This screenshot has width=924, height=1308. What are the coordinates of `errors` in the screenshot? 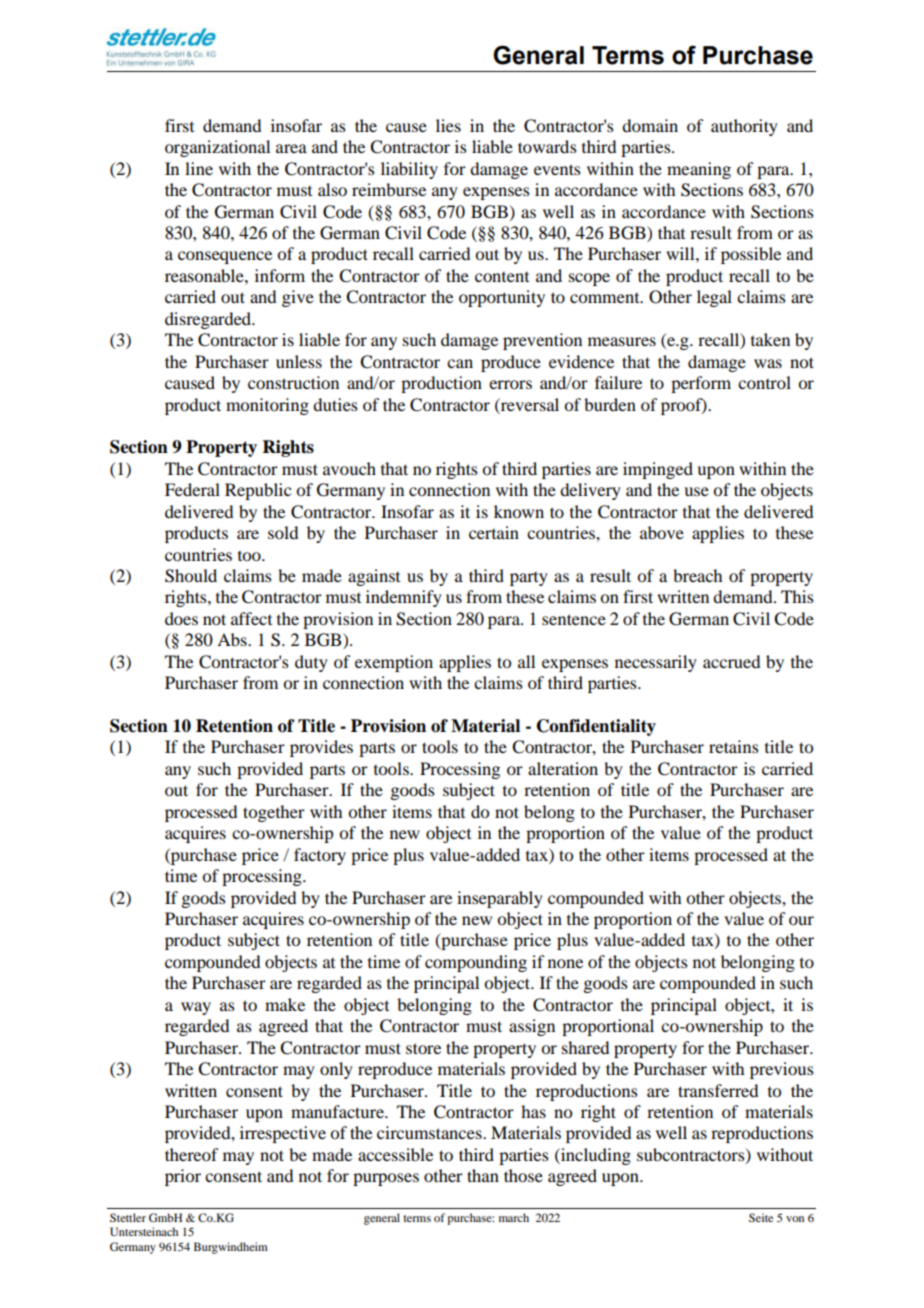 It's located at (510, 384).
